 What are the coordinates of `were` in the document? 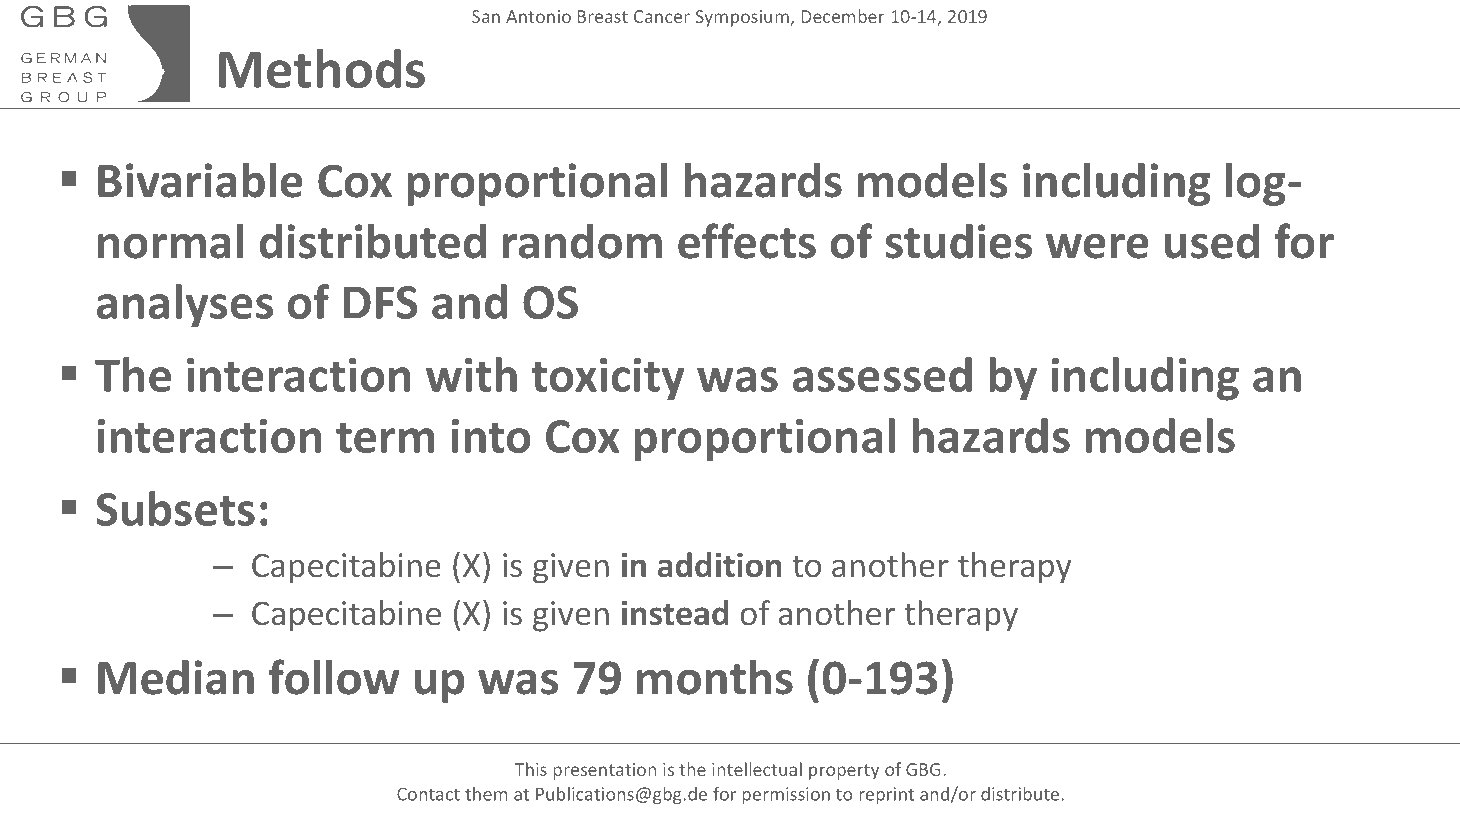 It's located at (1097, 246).
